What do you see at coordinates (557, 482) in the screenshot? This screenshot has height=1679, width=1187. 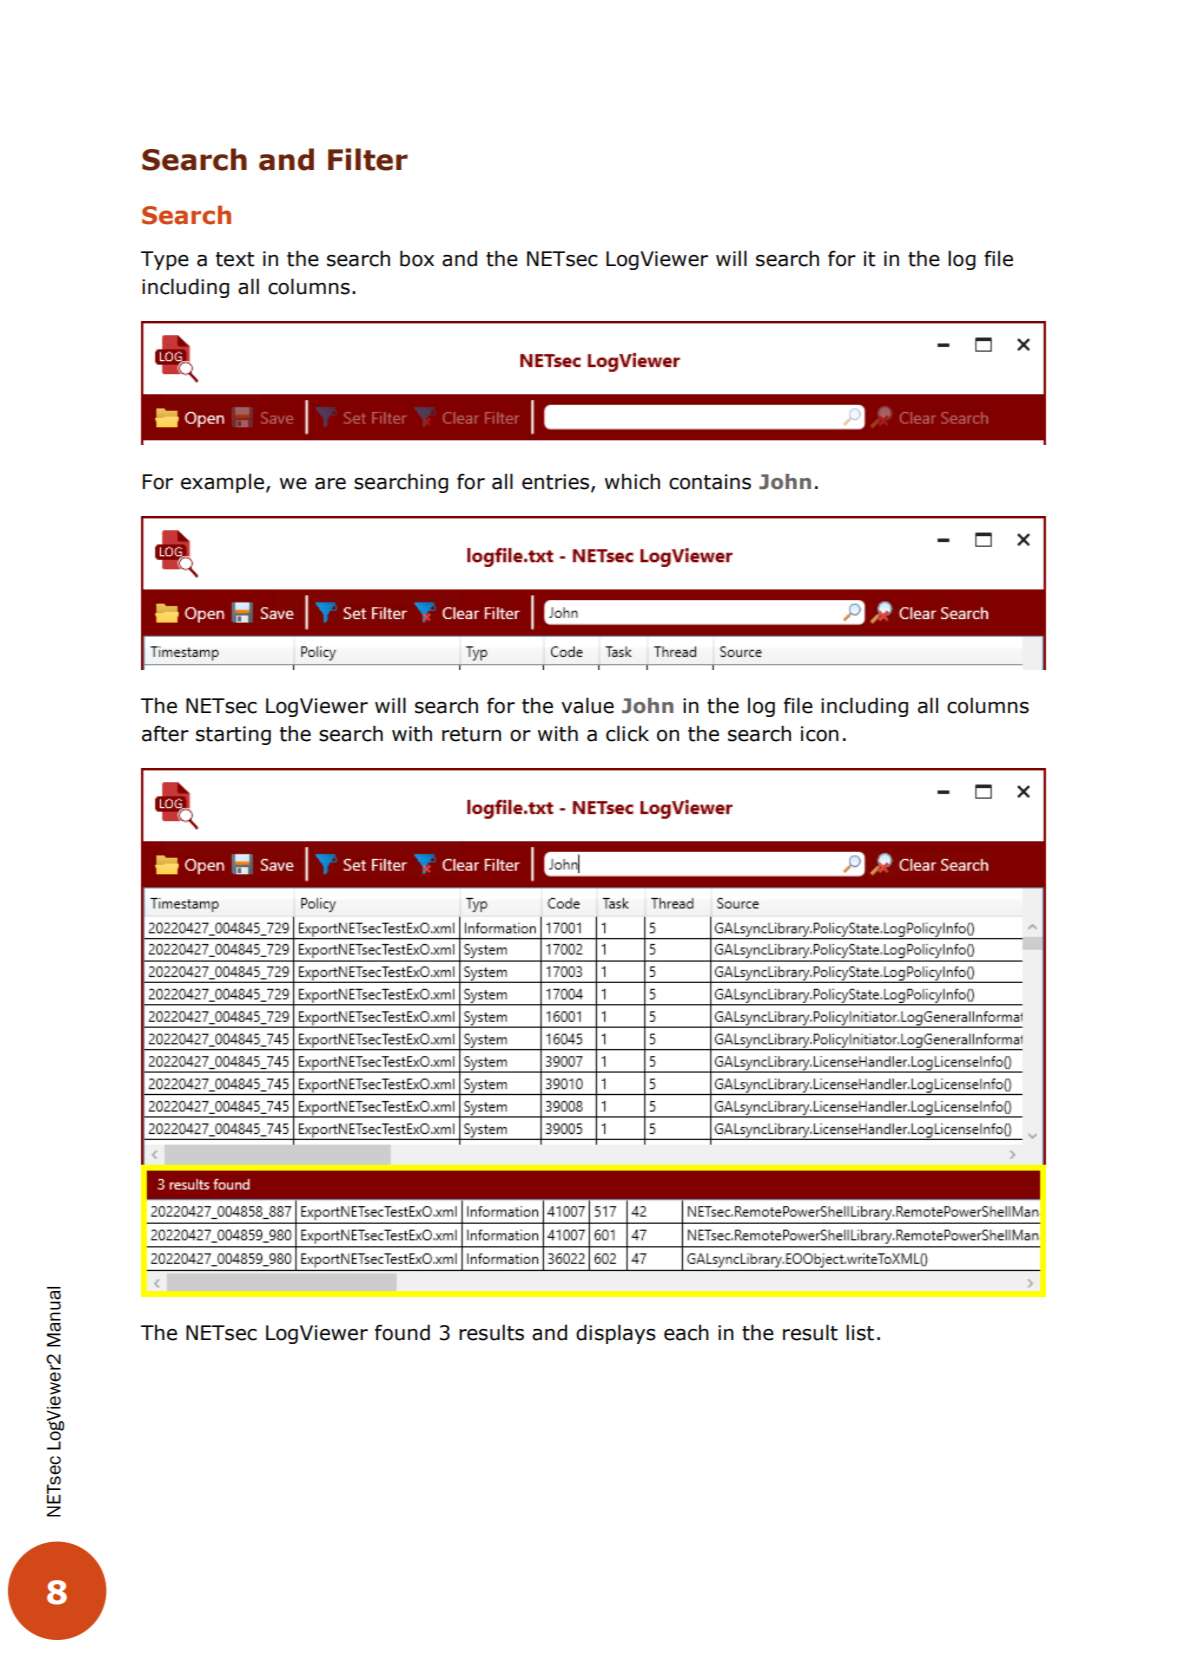 I see `entries` at bounding box center [557, 482].
